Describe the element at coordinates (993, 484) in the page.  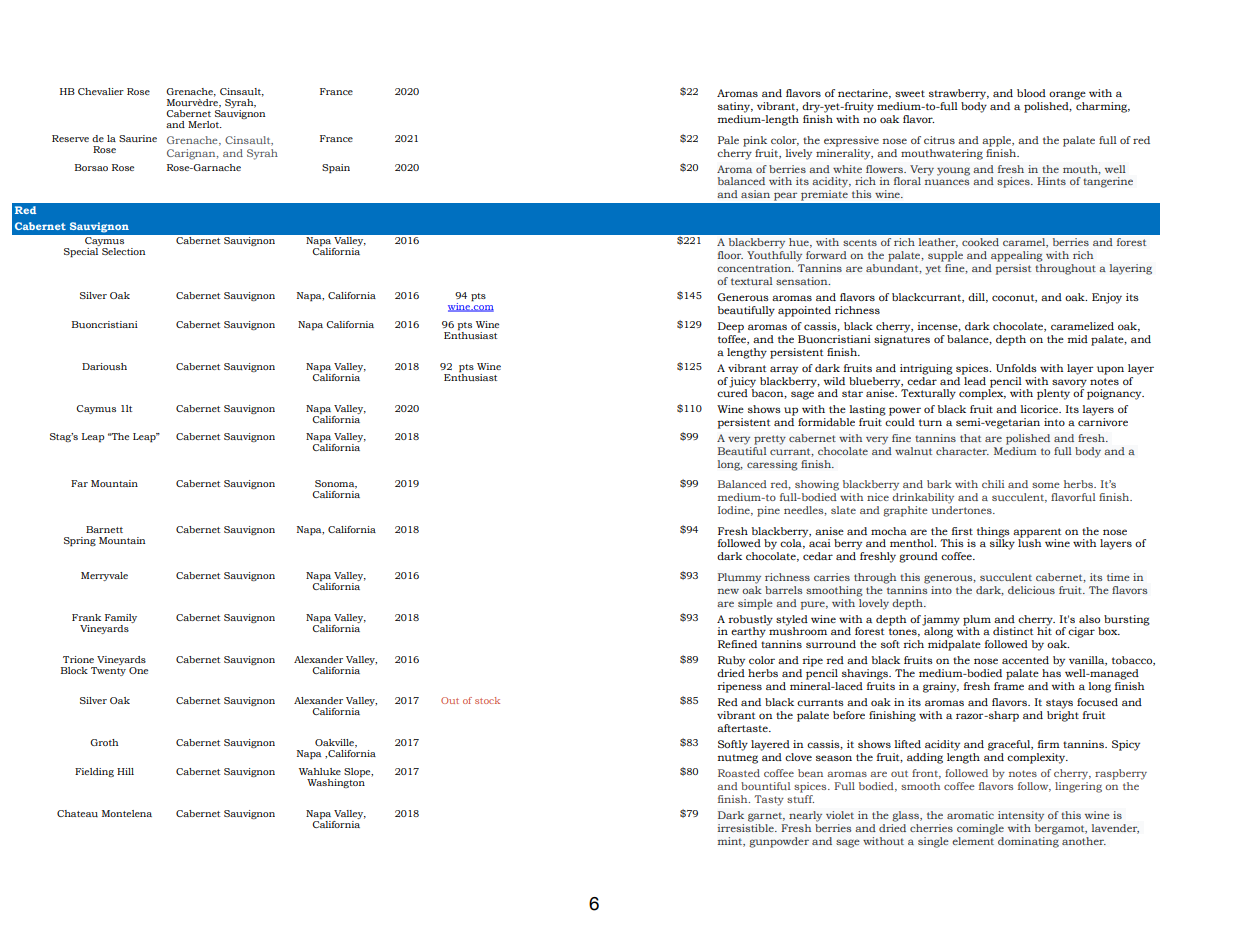
I see `chili` at that location.
